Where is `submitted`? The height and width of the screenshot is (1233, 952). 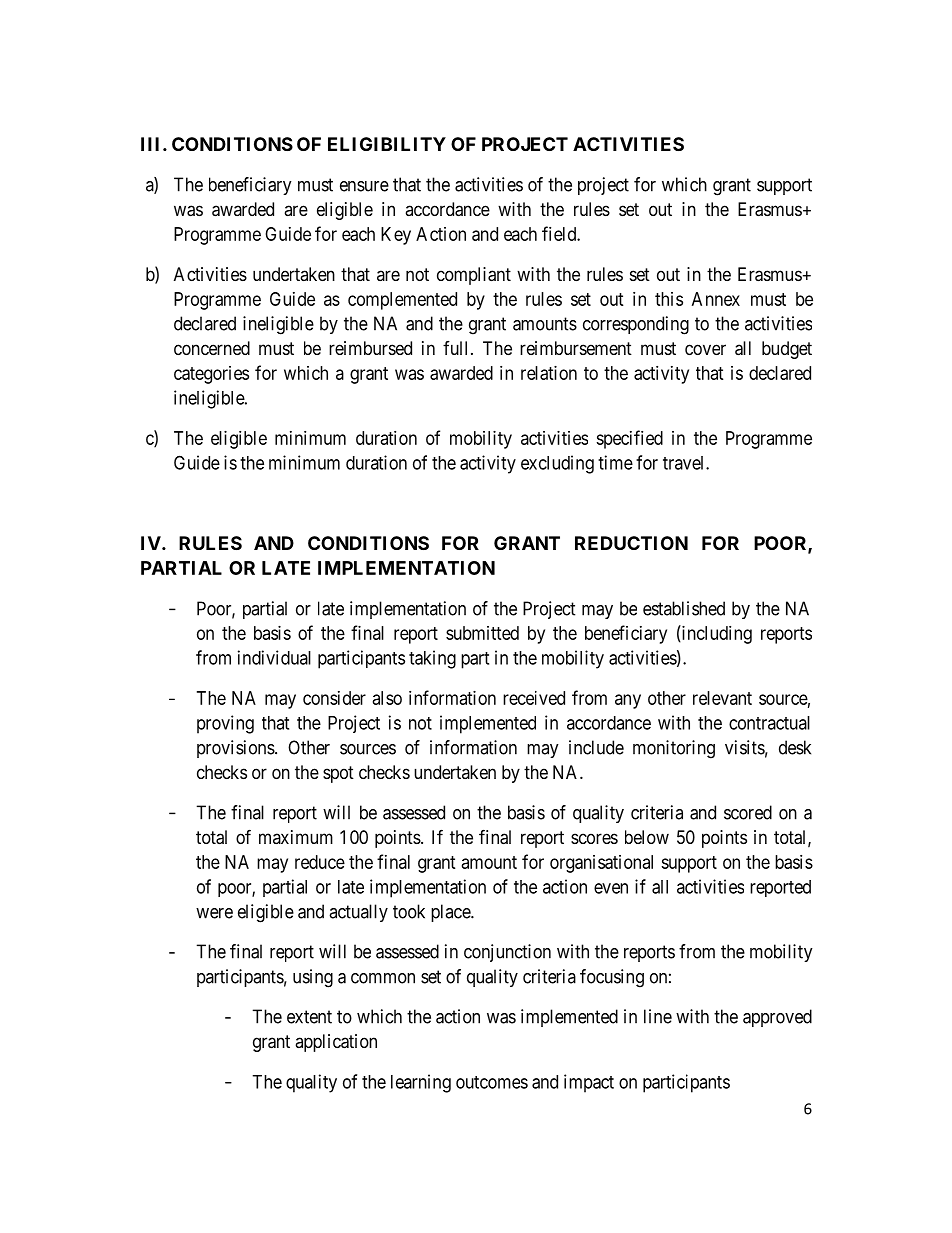 submitted is located at coordinates (482, 633).
